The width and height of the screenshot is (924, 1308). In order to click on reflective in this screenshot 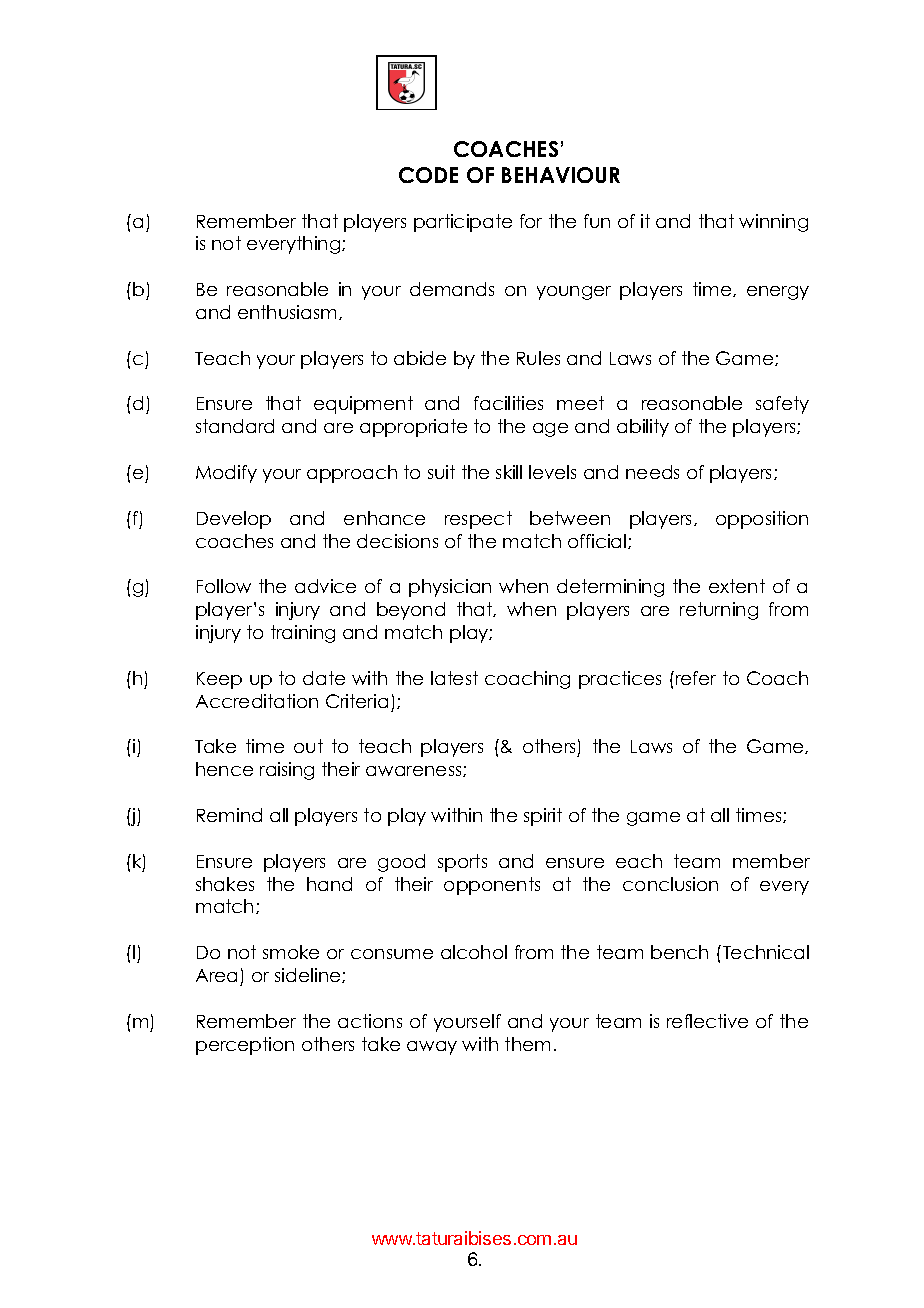, I will do `click(707, 1021)`.
